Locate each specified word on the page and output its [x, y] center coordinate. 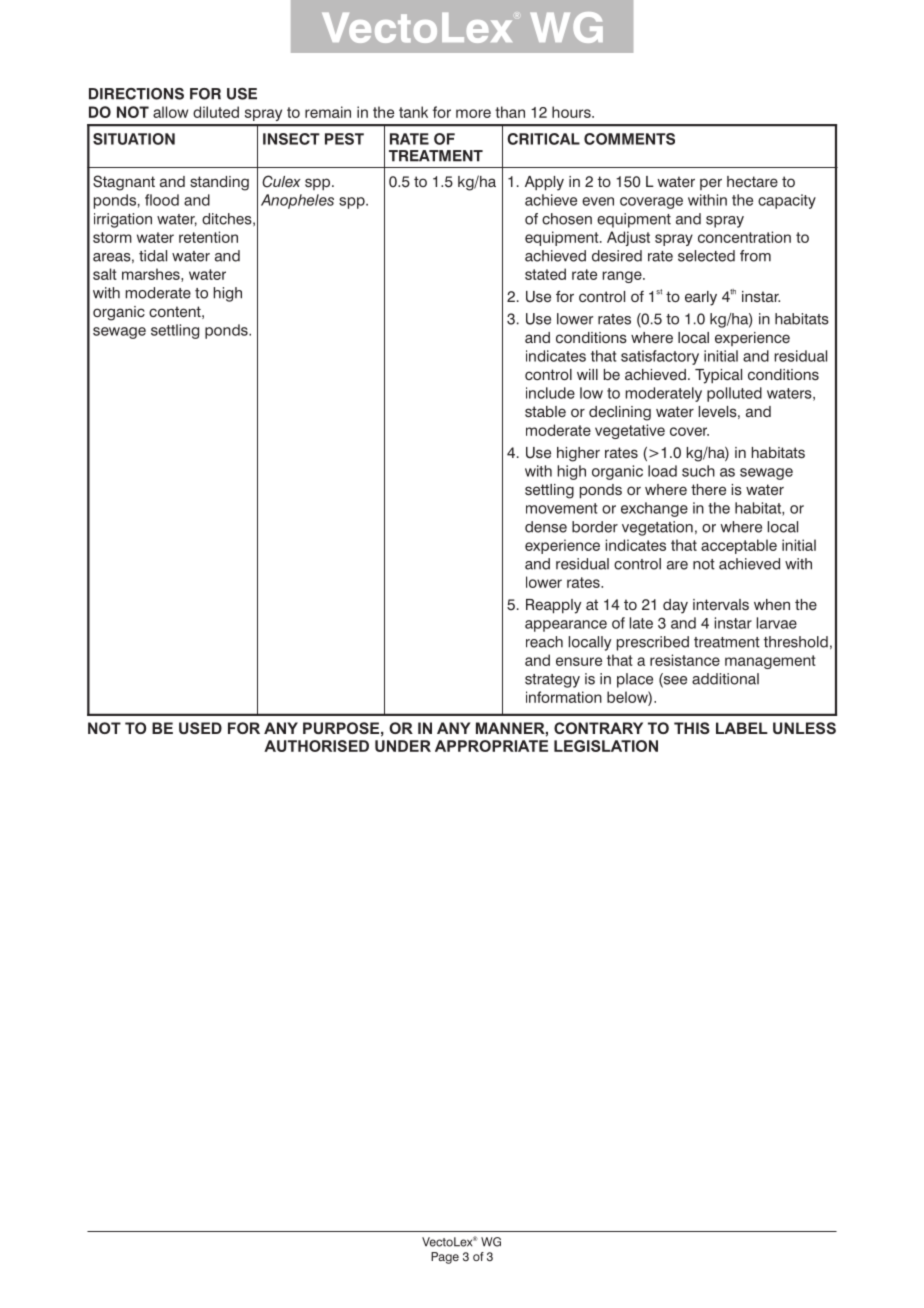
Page [445, 1258]
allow [170, 112]
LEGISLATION [606, 746]
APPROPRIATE [491, 746]
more [473, 113]
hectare [752, 182]
